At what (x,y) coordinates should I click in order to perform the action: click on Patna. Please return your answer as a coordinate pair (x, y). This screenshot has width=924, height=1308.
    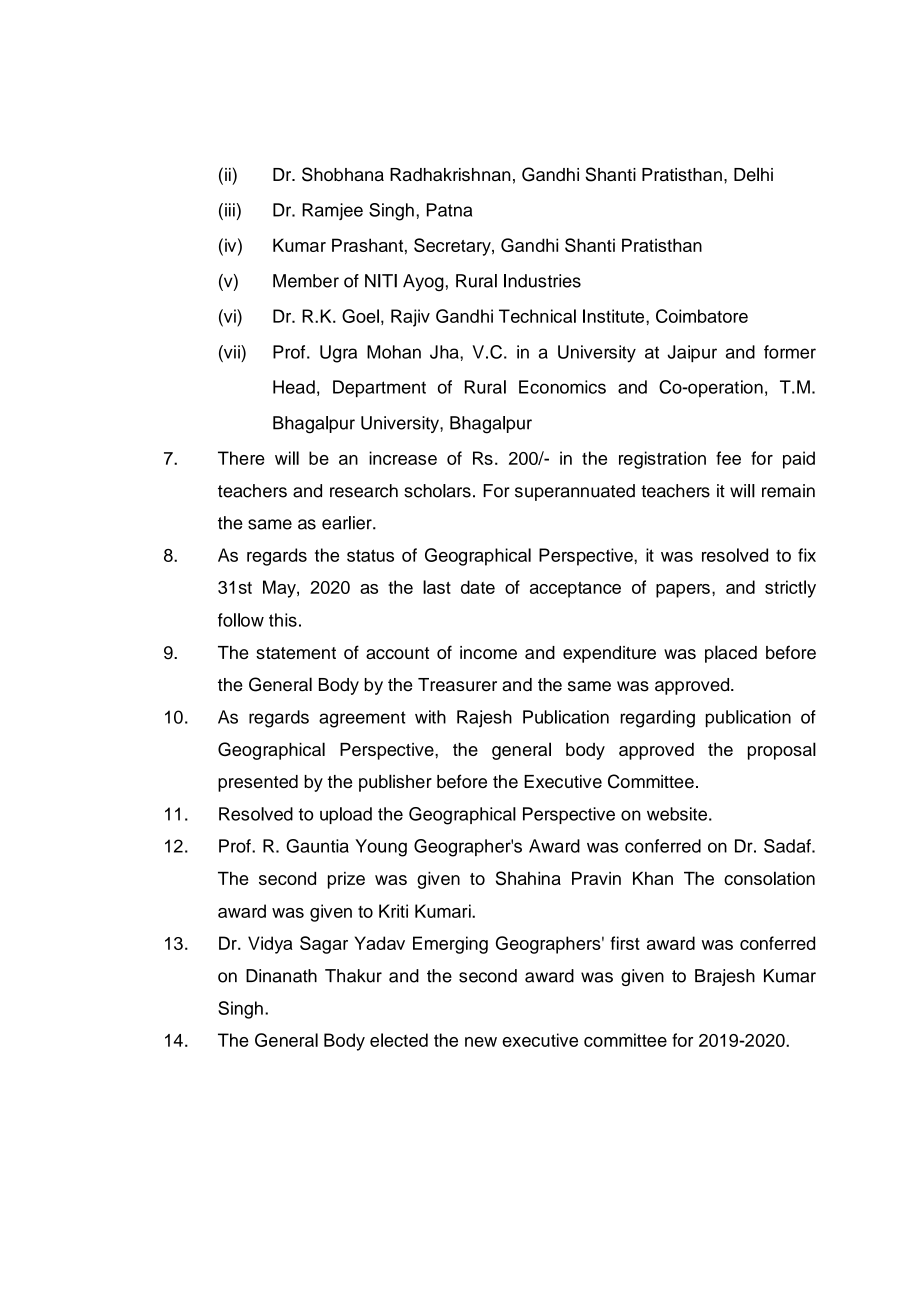
    Looking at the image, I should click on (449, 210).
